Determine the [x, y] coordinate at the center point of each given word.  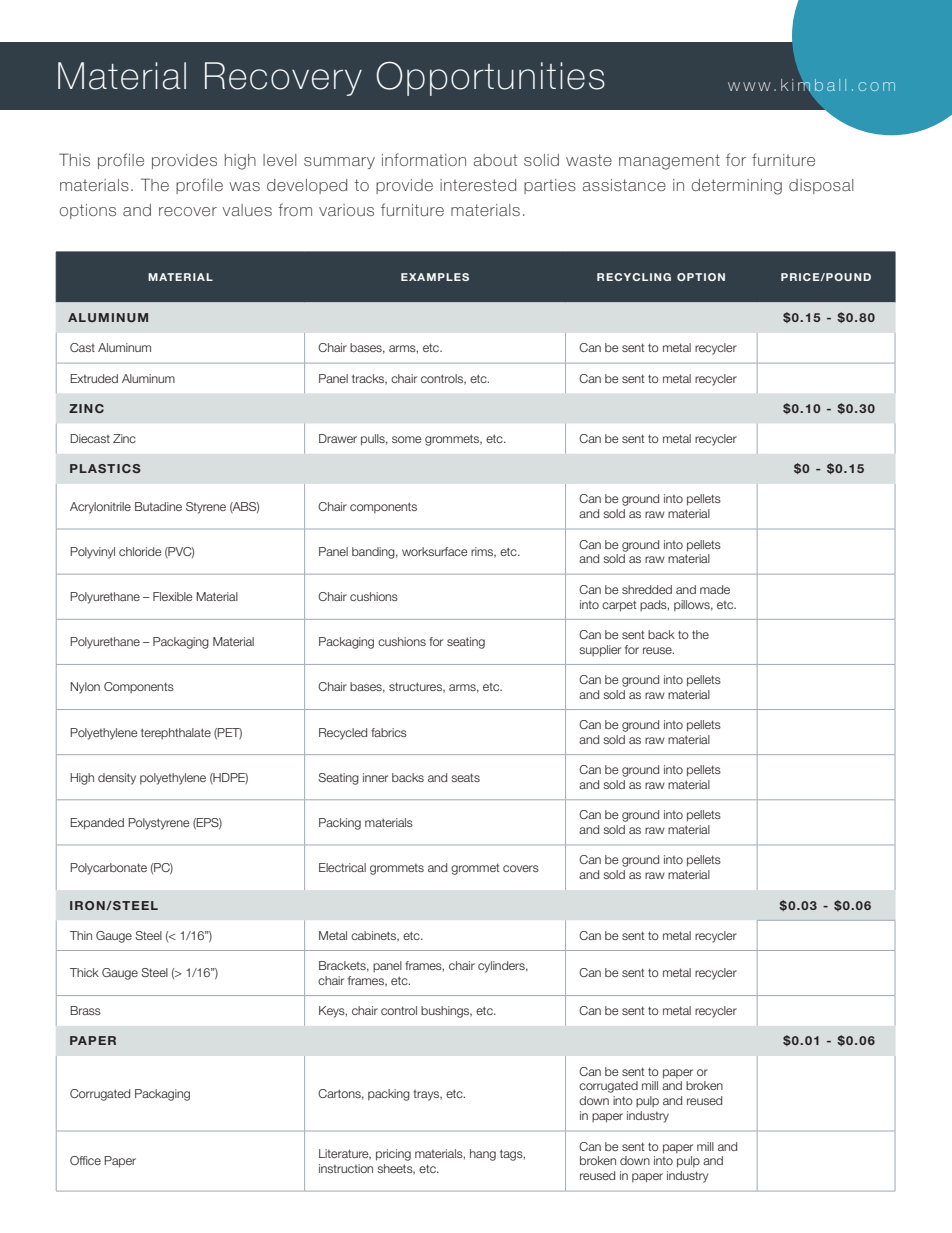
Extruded [94, 378]
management [669, 162]
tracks [369, 379]
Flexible [173, 596]
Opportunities [490, 78]
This [74, 159]
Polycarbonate [108, 869]
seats [465, 777]
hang [483, 1155]
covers [521, 868]
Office [85, 1160]
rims [483, 552]
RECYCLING [634, 277]
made [715, 589]
